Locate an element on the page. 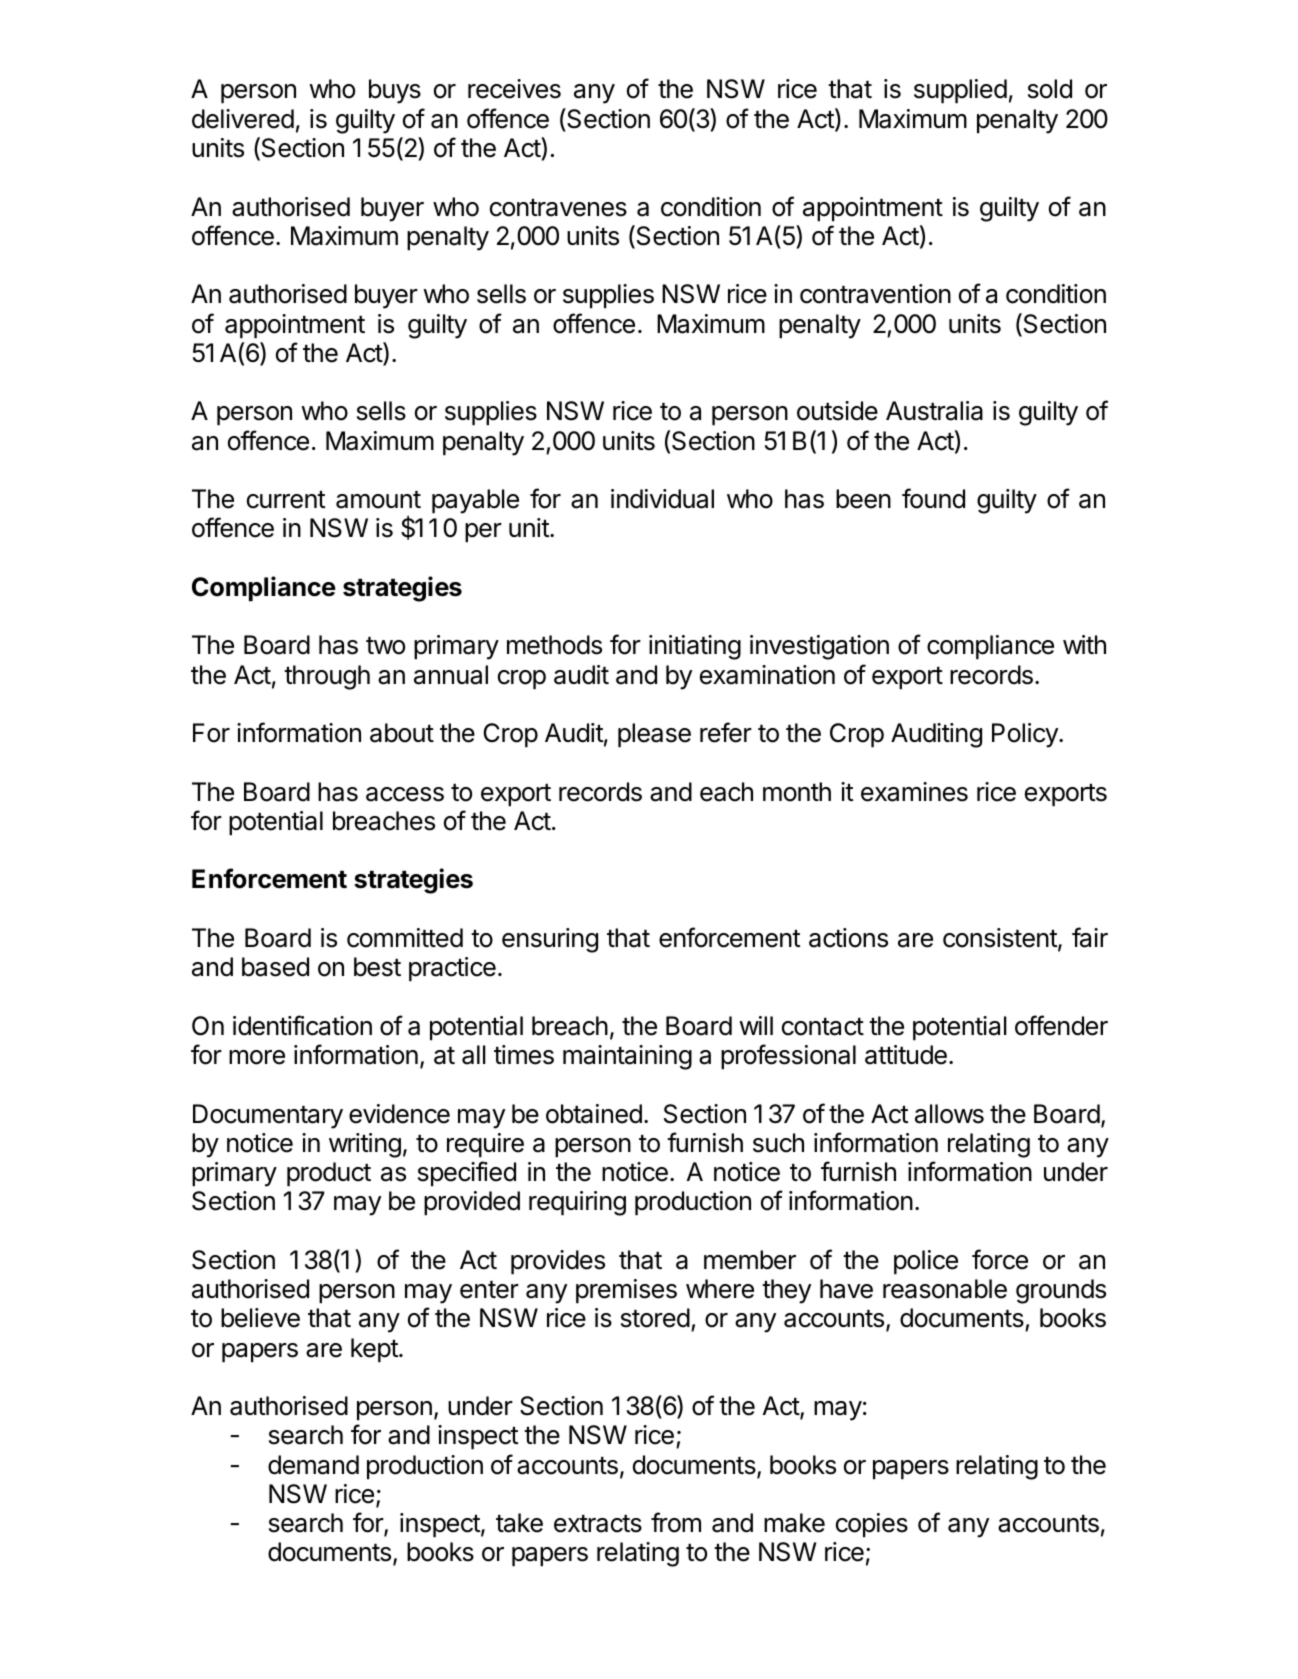 The height and width of the page is (1679, 1298). access is located at coordinates (405, 794).
